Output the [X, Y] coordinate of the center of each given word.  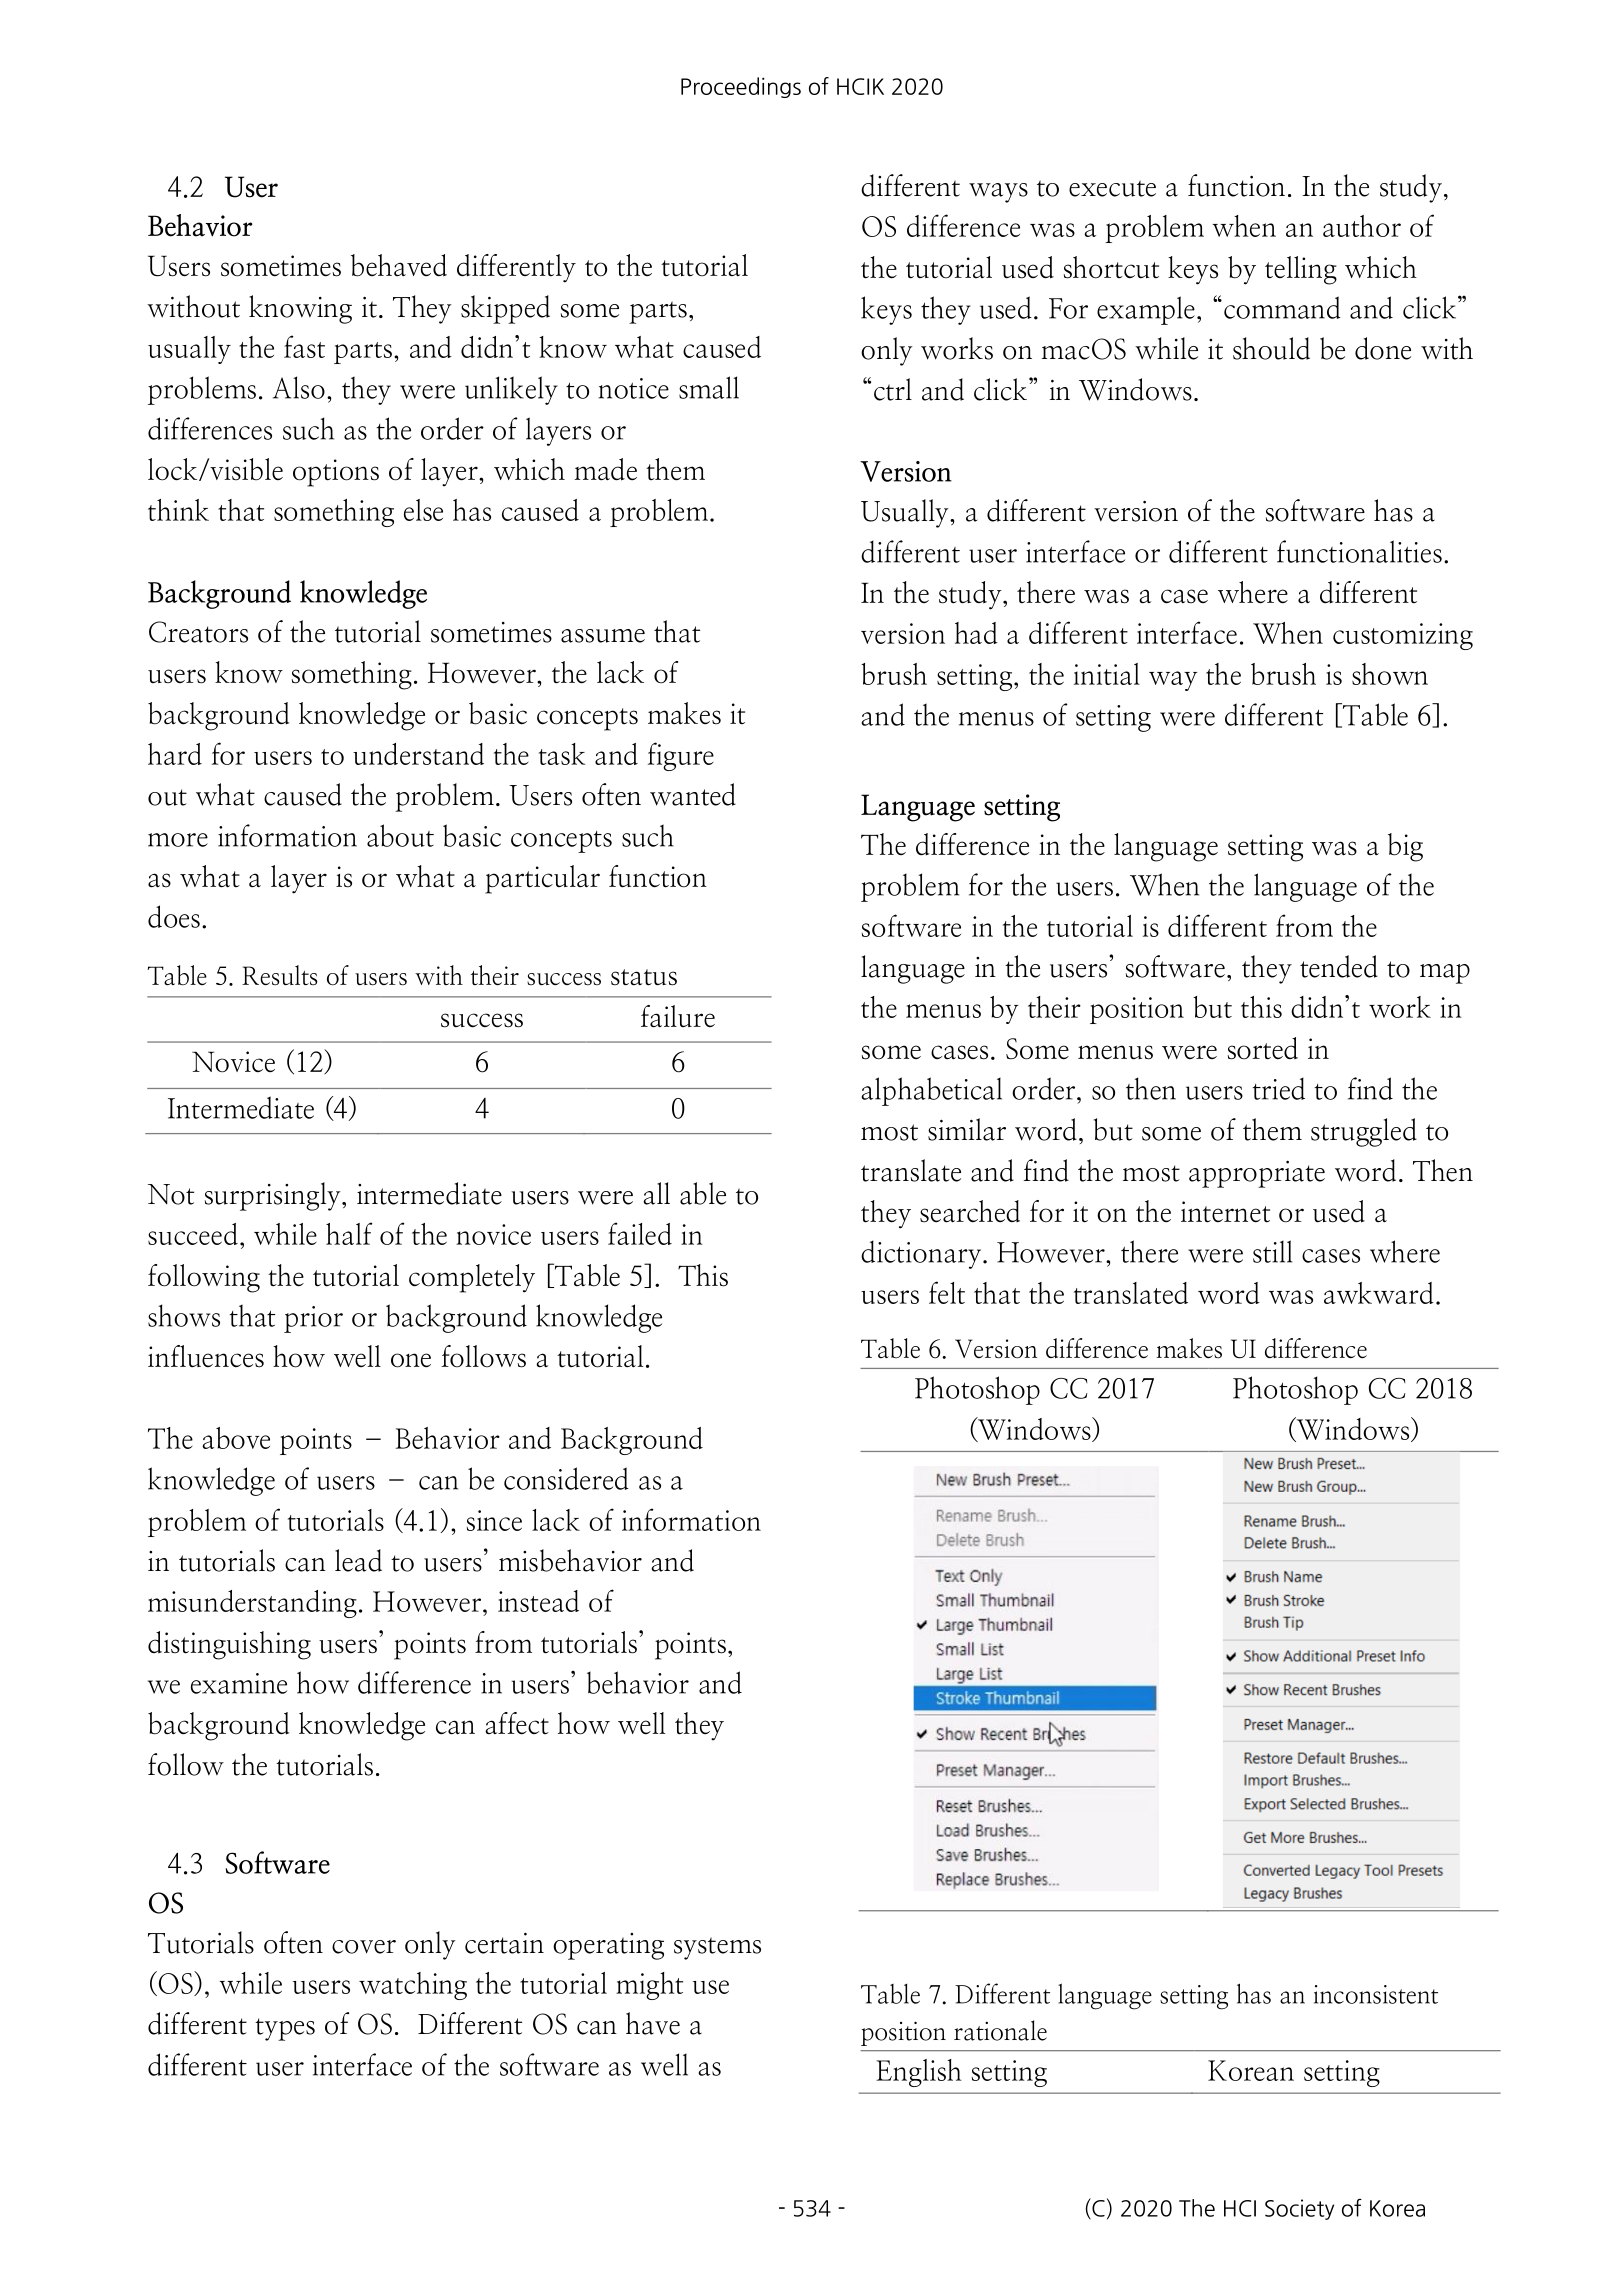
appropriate [1257, 1174]
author [1362, 226]
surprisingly [274, 1196]
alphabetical [932, 1091]
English [919, 2073]
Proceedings [741, 87]
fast [304, 346]
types [285, 2029]
